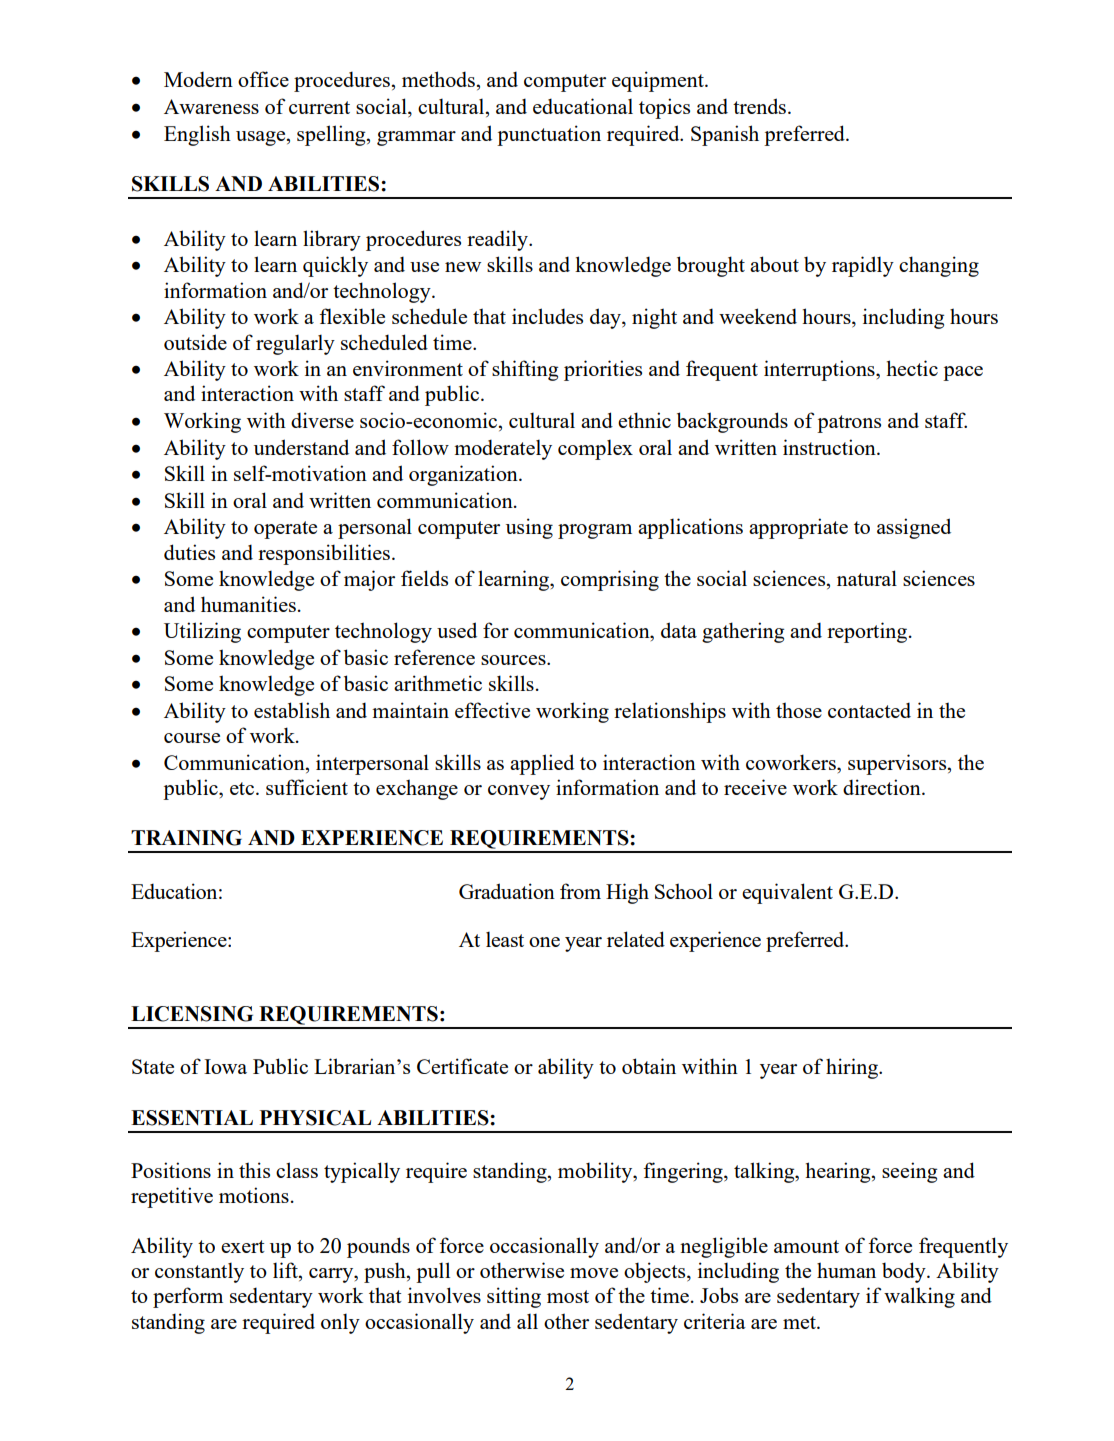 This screenshot has width=1114, height=1441. I want to click on TRAINING, so click(186, 838).
